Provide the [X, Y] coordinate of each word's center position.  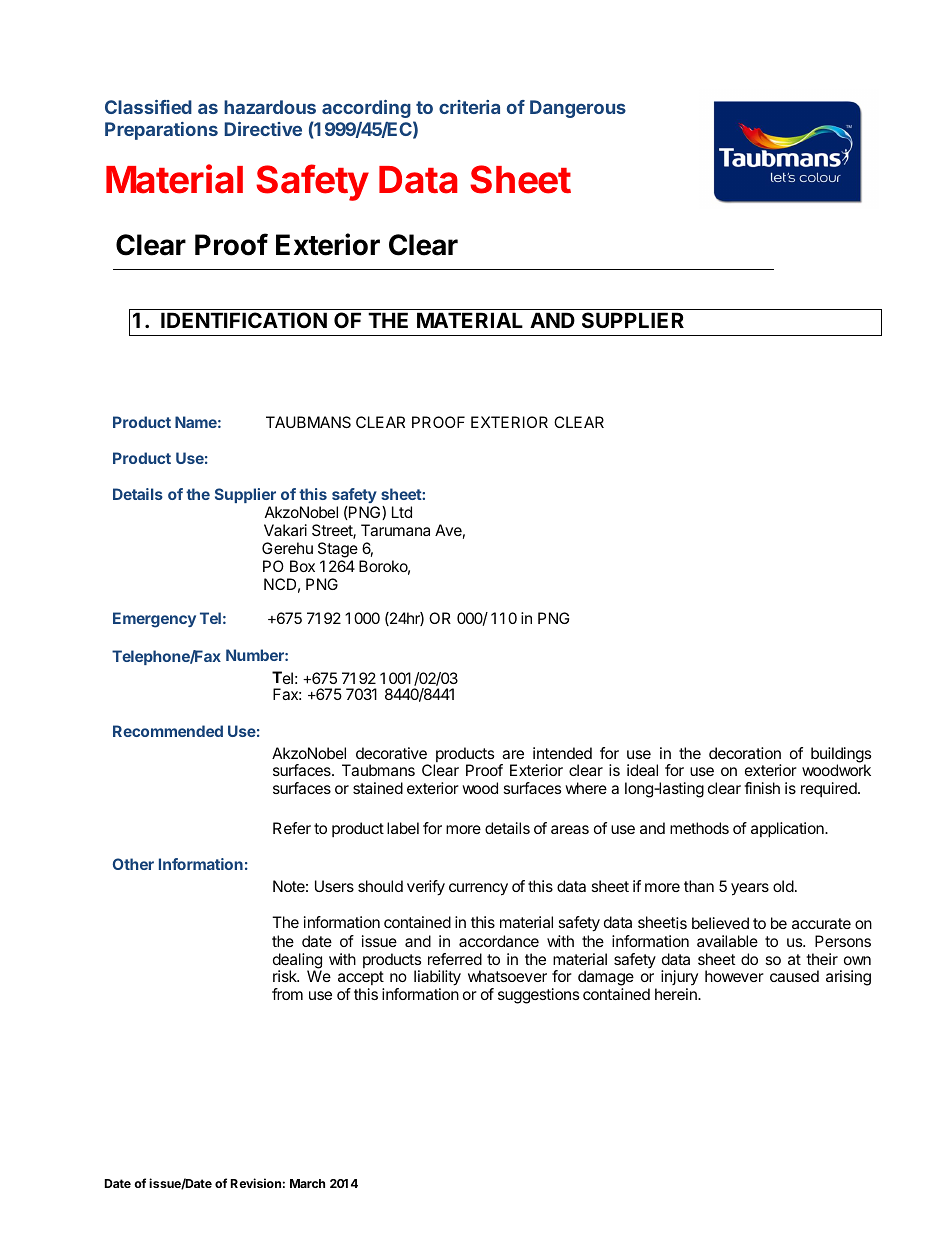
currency [478, 889]
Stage [338, 550]
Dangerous [578, 109]
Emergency [154, 620]
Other [133, 864]
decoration [745, 753]
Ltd [402, 512]
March [307, 1183]
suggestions [538, 996]
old [783, 886]
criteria [469, 107]
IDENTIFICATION [244, 320]
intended [562, 753]
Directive [263, 129]
